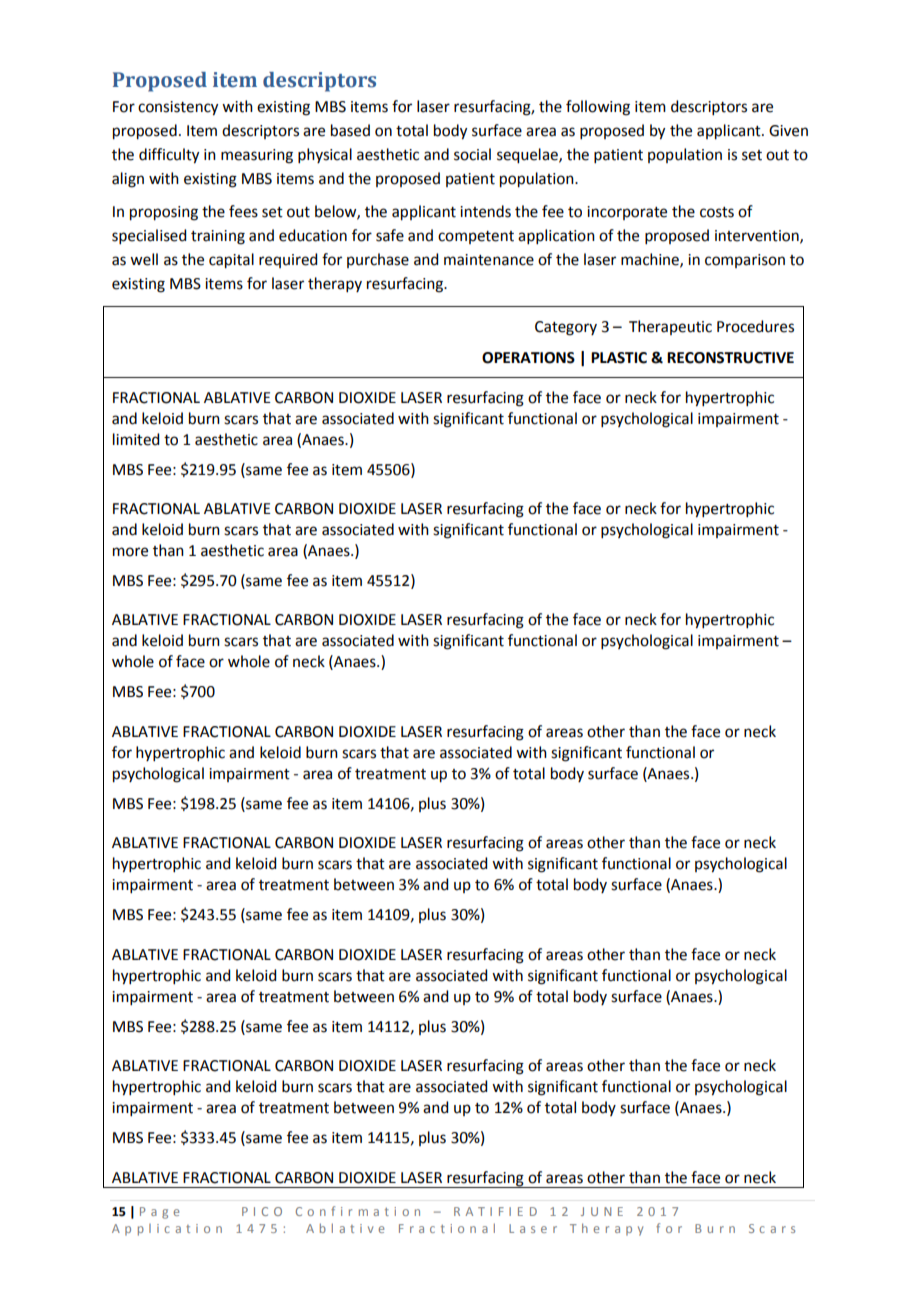 The image size is (924, 1308). What do you see at coordinates (130, 552) in the image?
I see `more` at bounding box center [130, 552].
